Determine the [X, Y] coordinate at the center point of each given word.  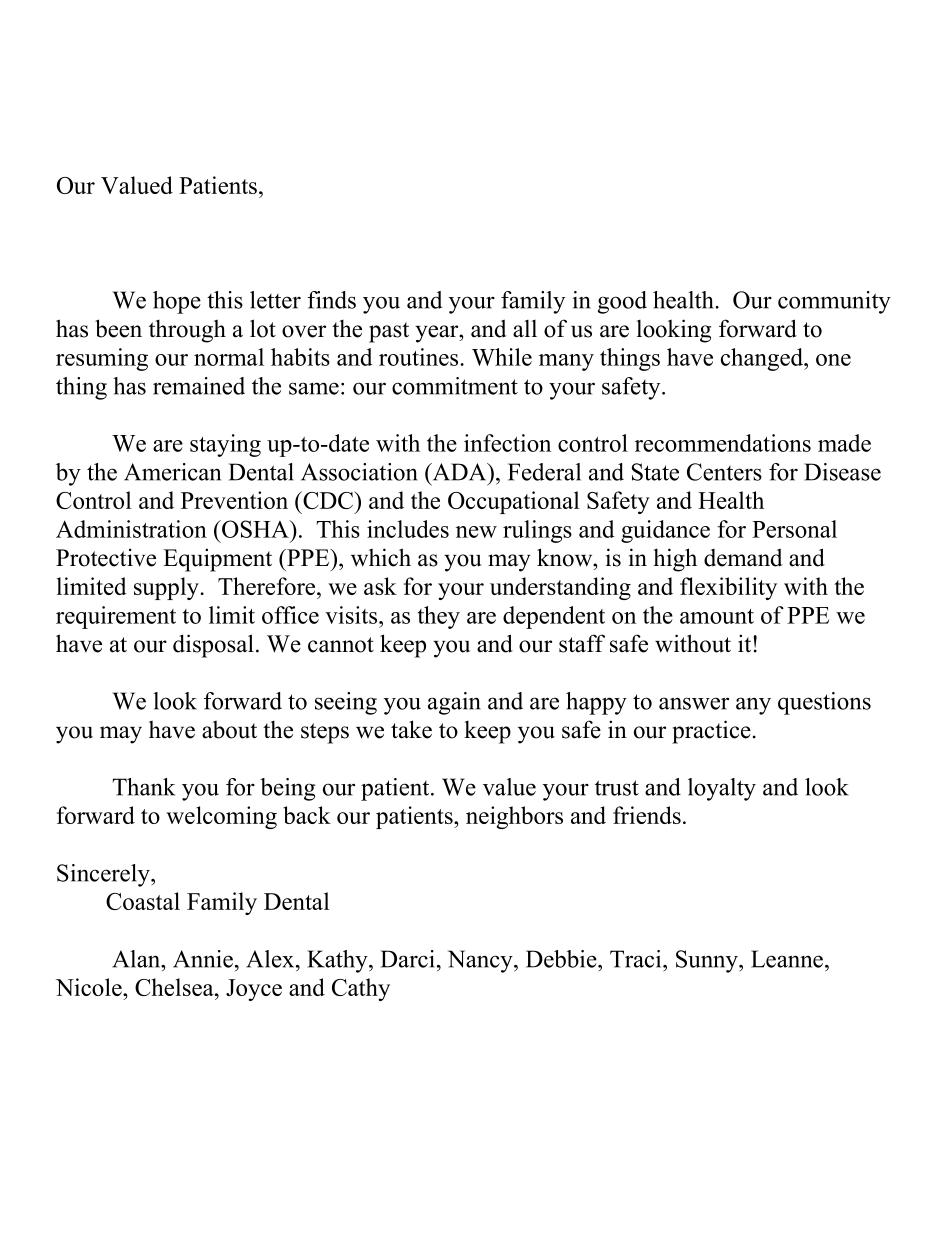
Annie [203, 959]
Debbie [562, 959]
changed [763, 359]
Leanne [788, 959]
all [525, 329]
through [187, 331]
